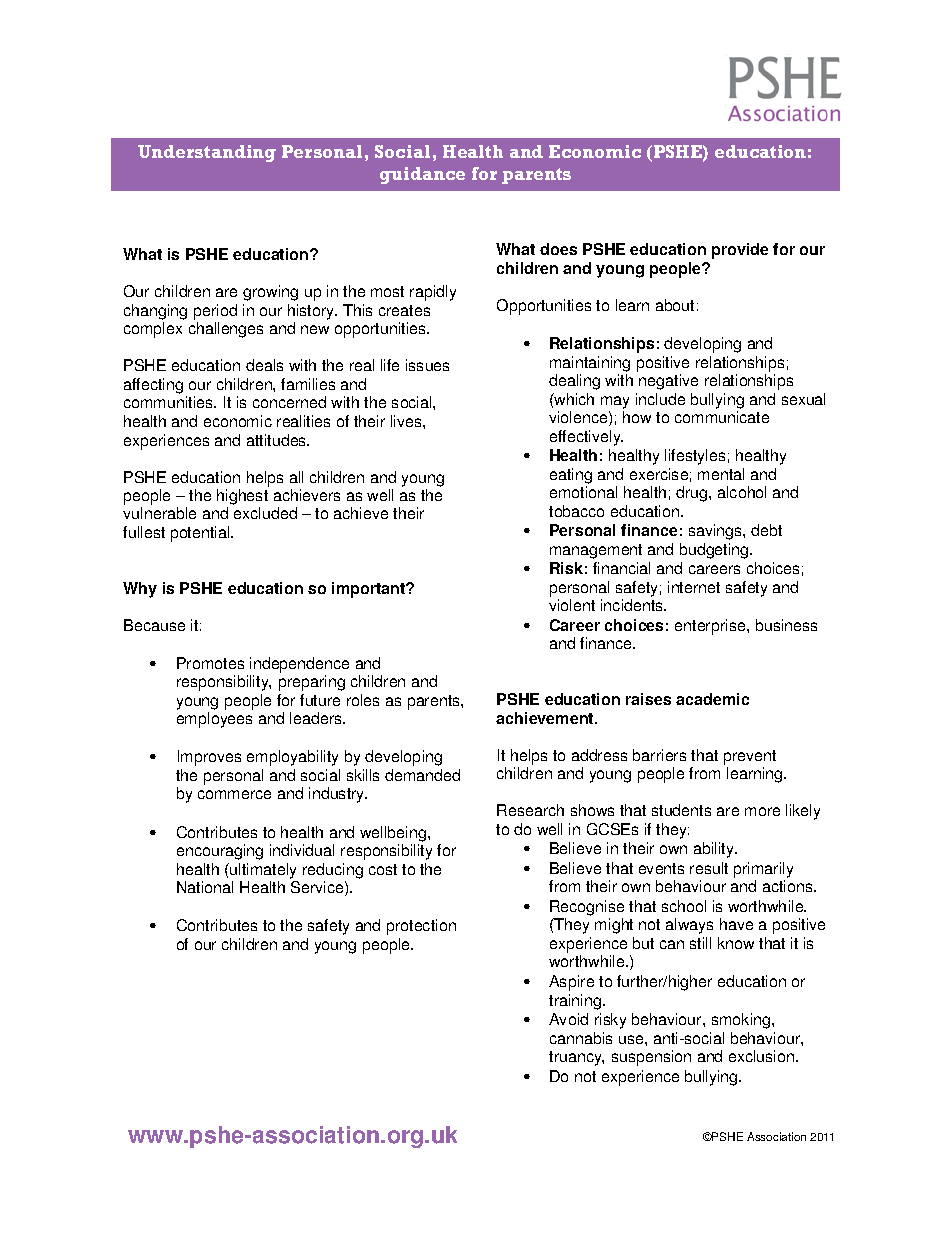 The image size is (952, 1233). Describe the element at coordinates (205, 887) in the screenshot. I see `National` at that location.
